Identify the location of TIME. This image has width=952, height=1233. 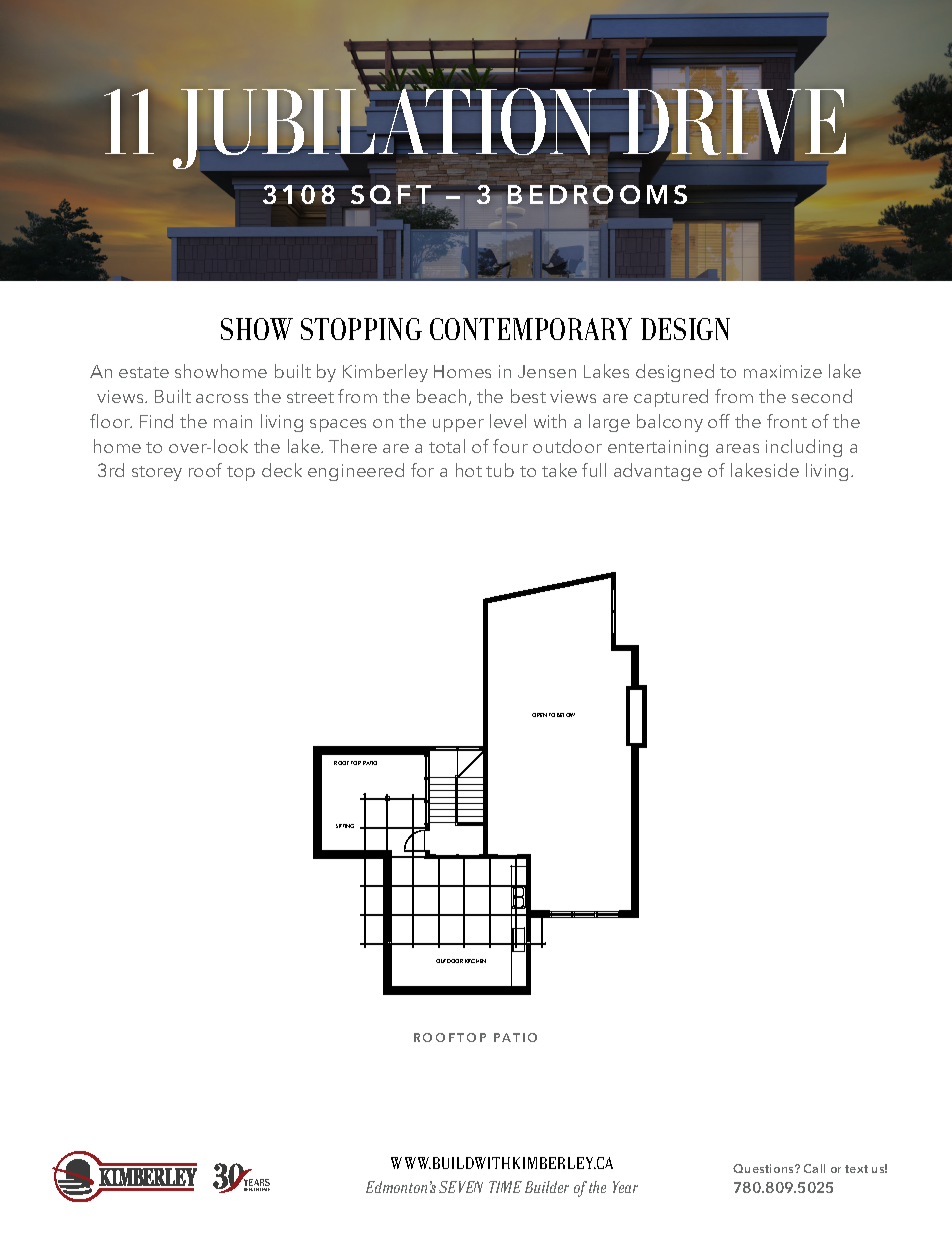
(505, 1187).
